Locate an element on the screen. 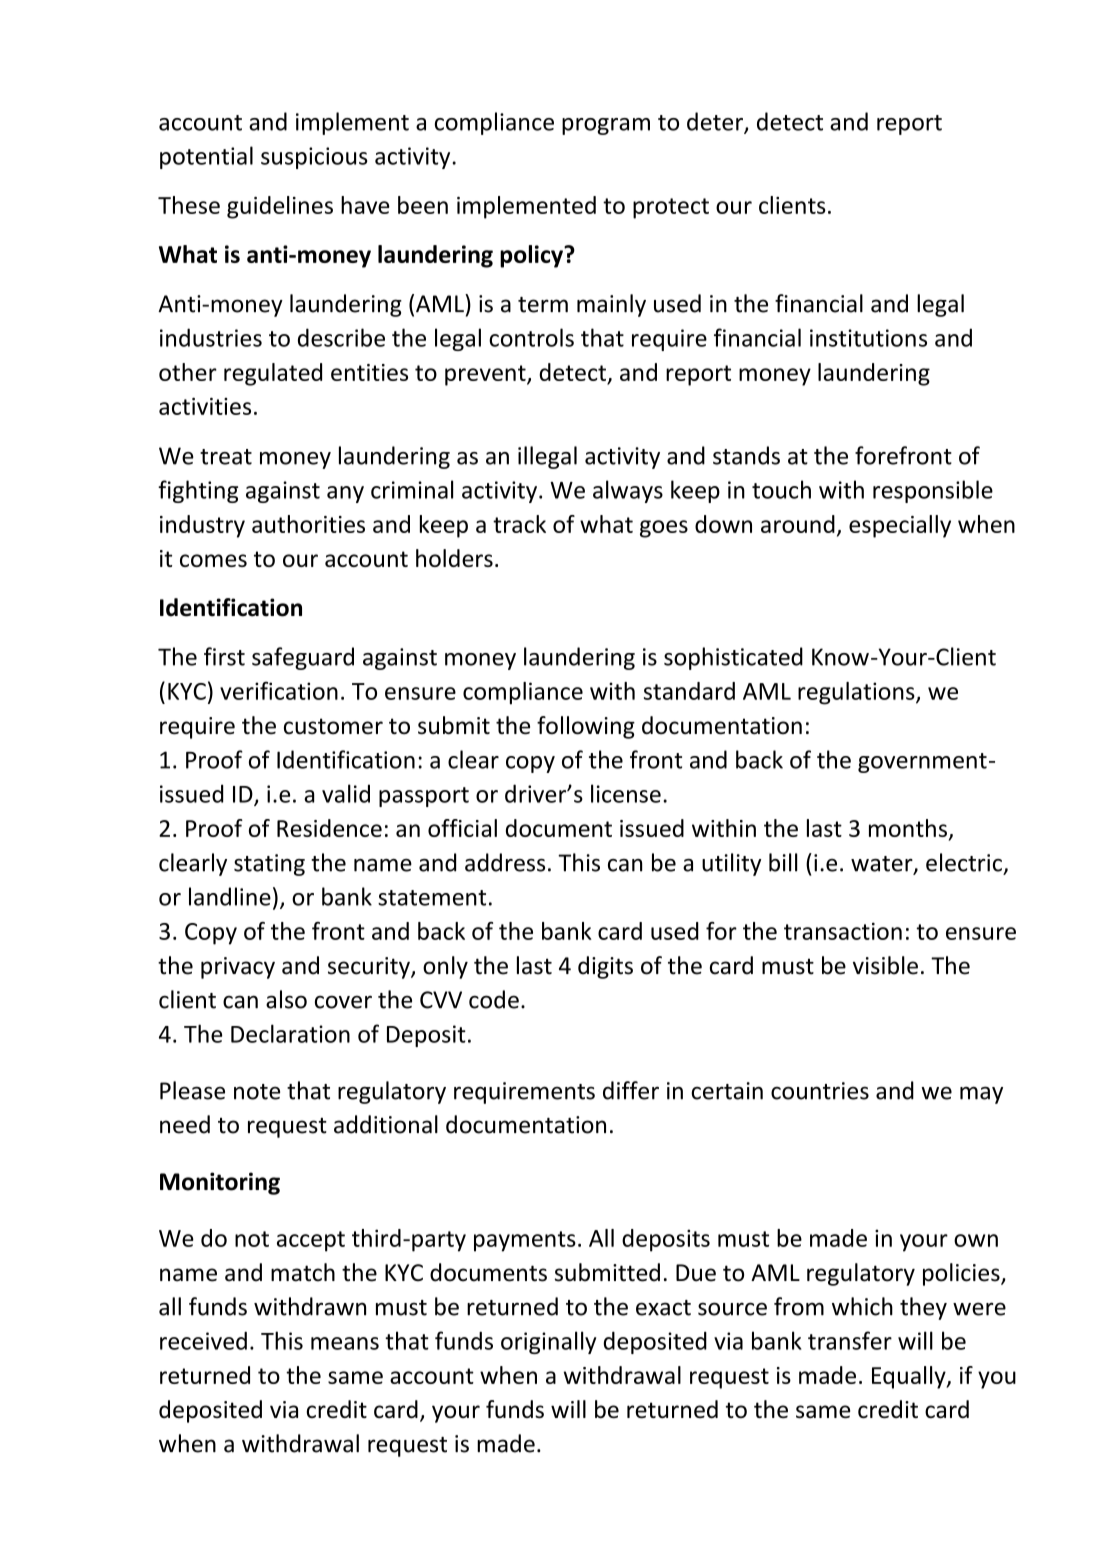  following is located at coordinates (586, 727).
